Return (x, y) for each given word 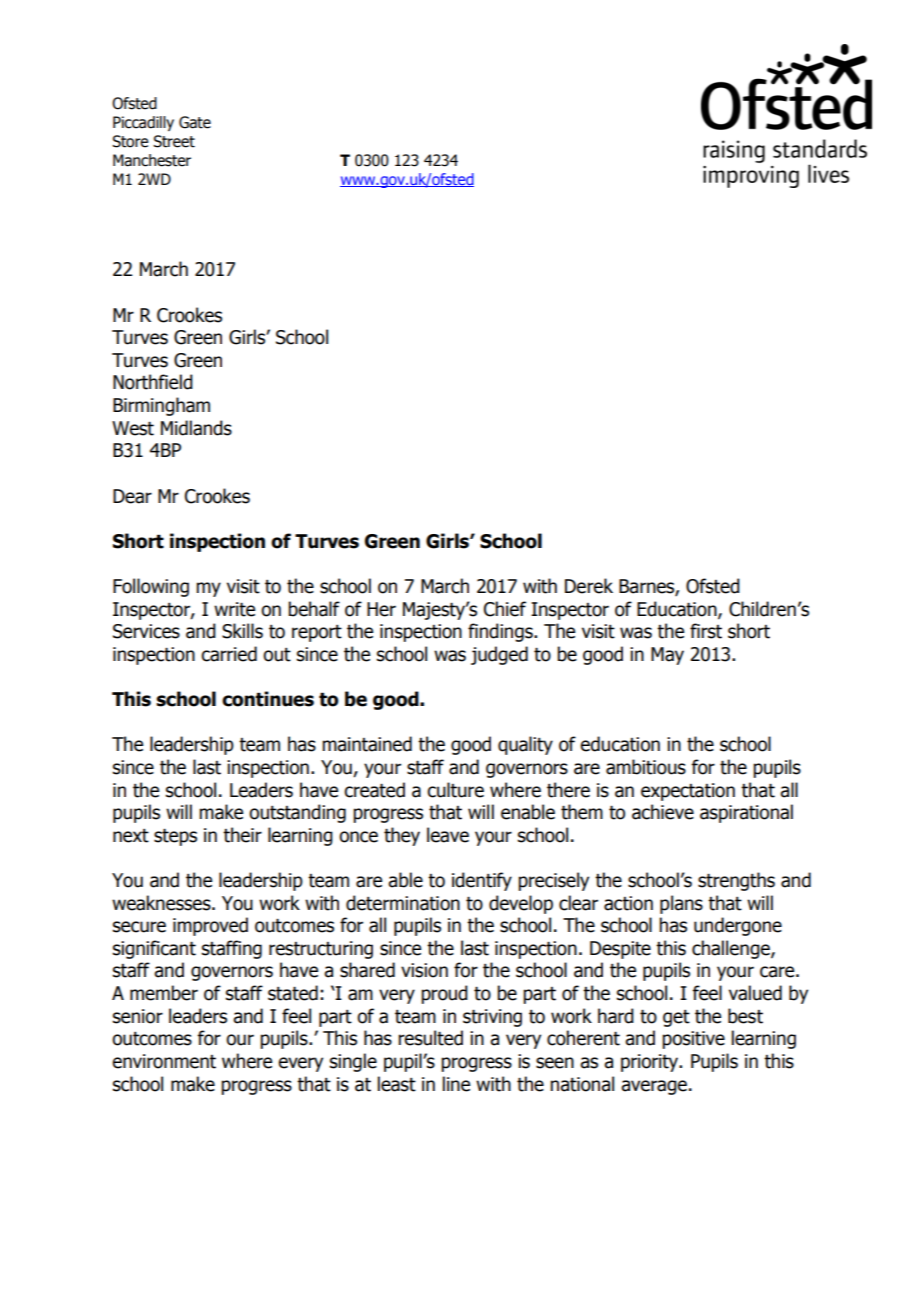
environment (164, 1061)
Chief (505, 609)
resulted (430, 1038)
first (706, 631)
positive (693, 1040)
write (234, 609)
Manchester (152, 160)
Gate (195, 122)
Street (174, 141)
